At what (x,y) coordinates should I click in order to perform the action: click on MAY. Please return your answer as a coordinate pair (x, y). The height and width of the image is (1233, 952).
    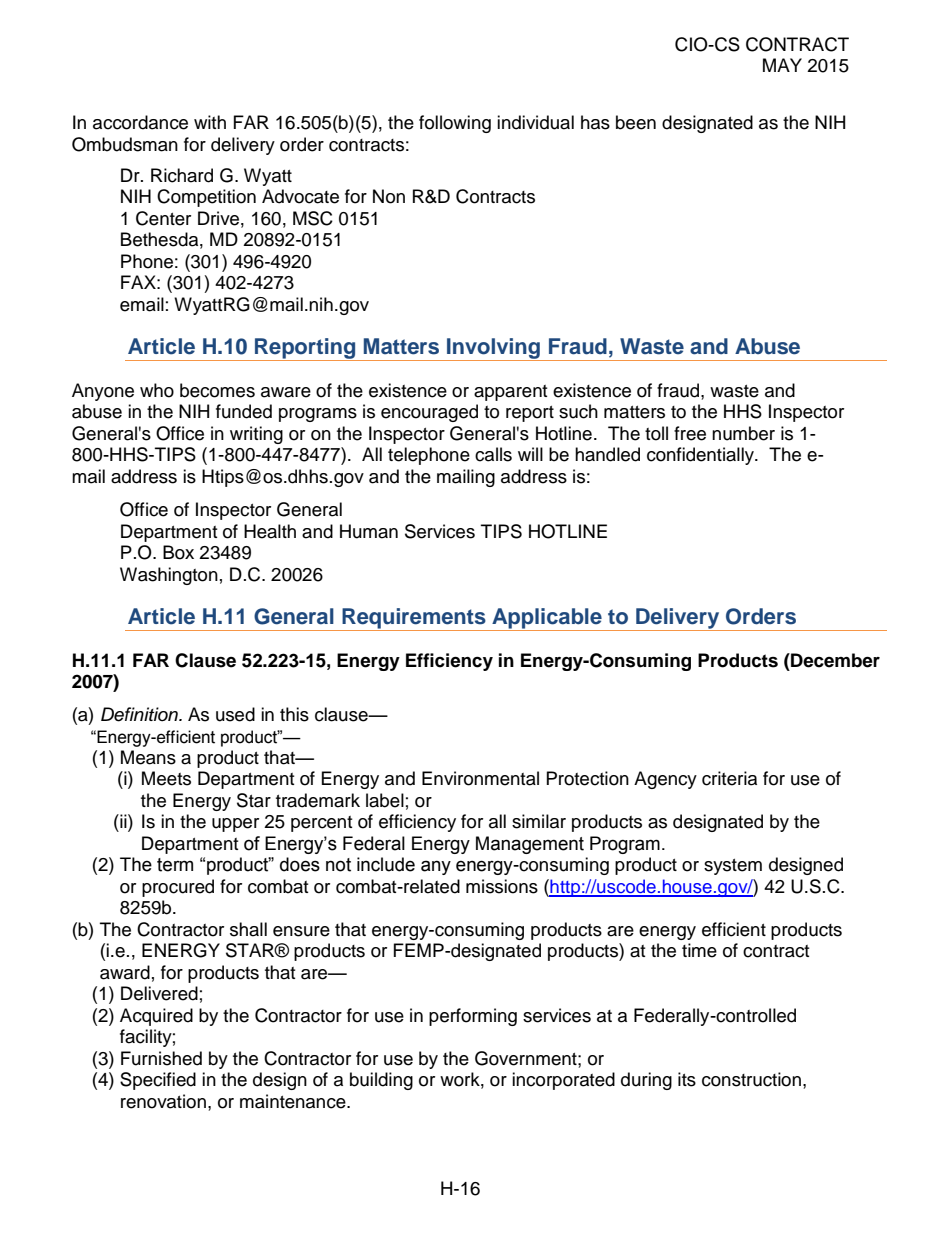
    Looking at the image, I should click on (782, 65).
